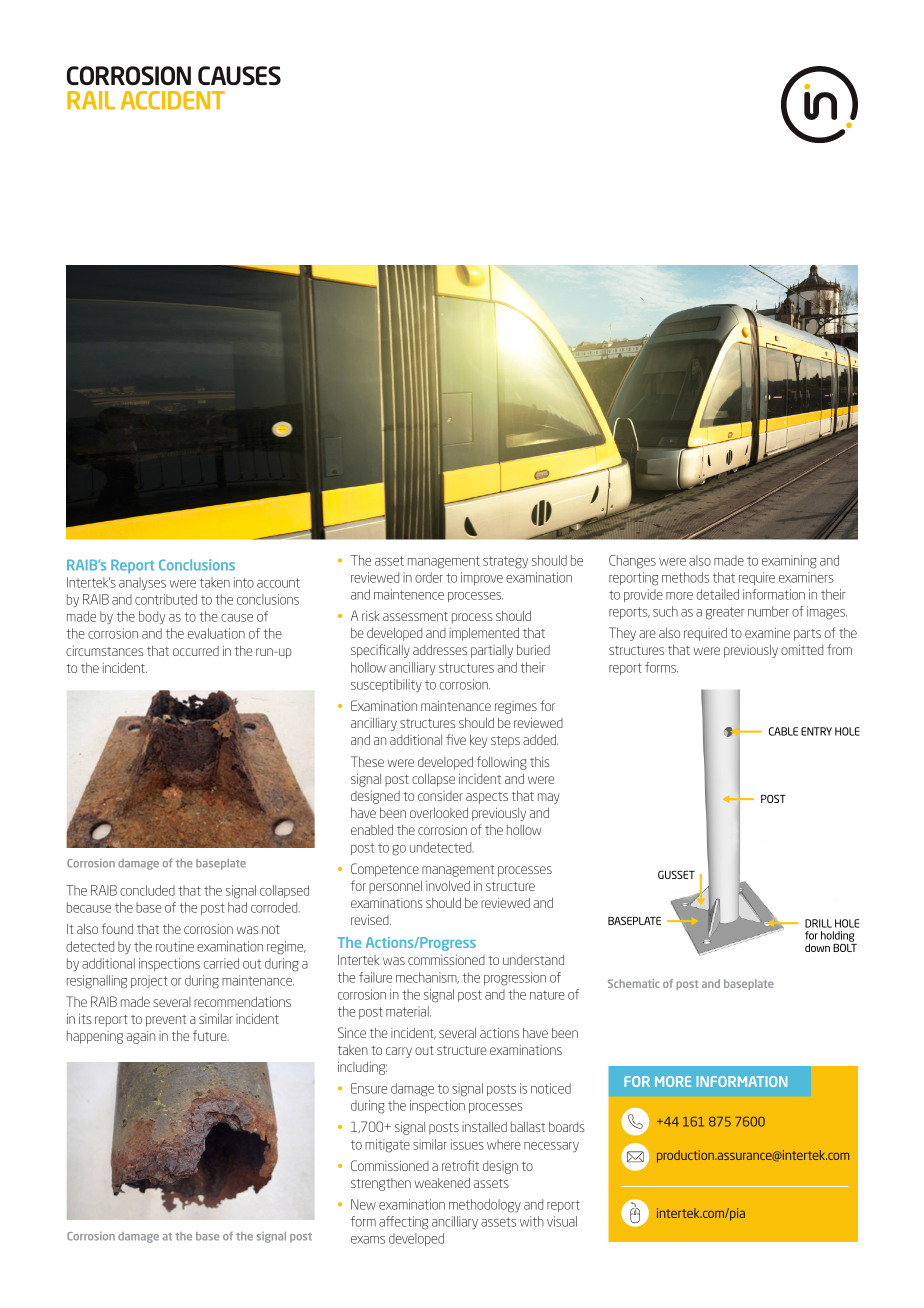 This screenshot has height=1308, width=924. What do you see at coordinates (562, 1221) in the screenshot?
I see `visual` at bounding box center [562, 1221].
